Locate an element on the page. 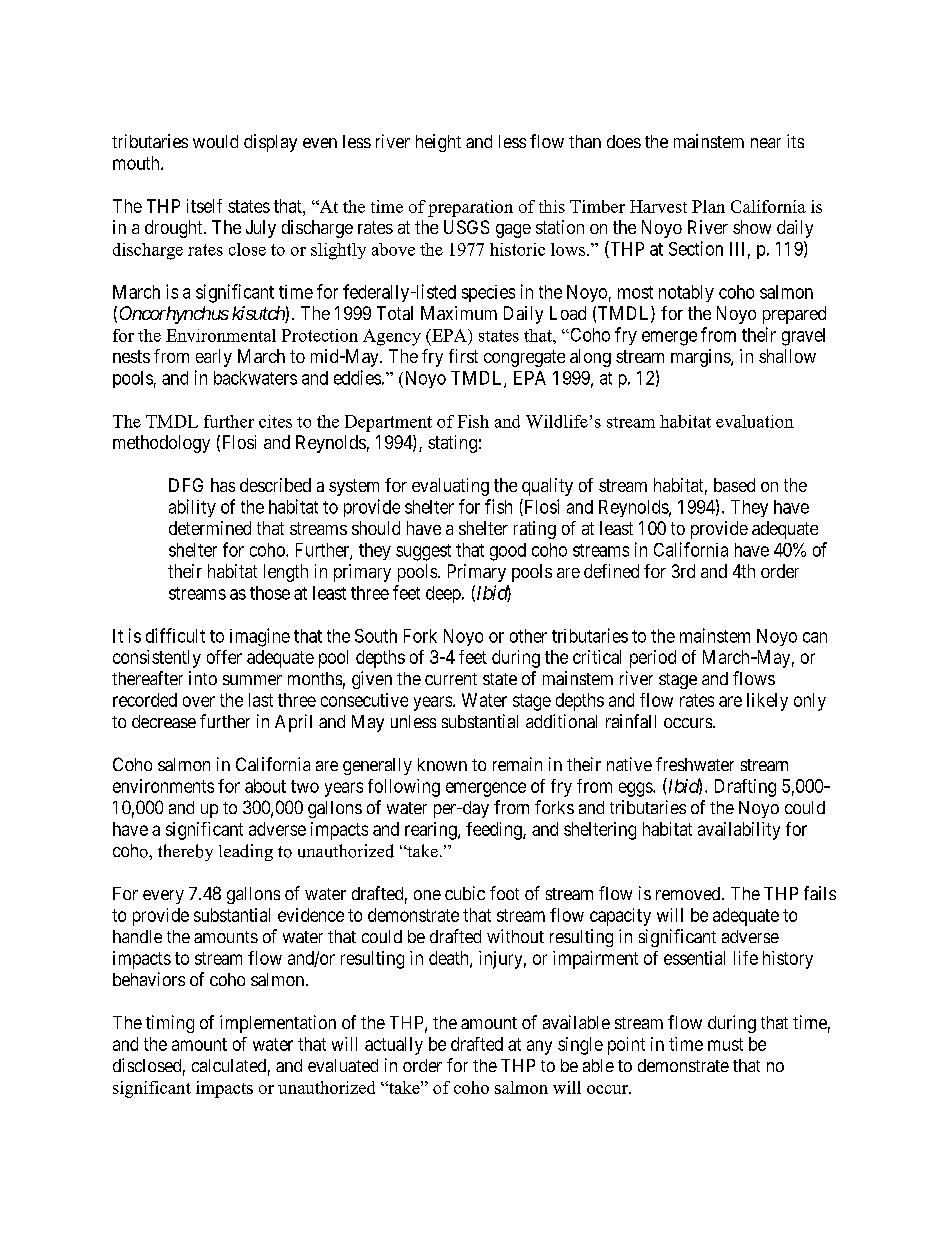 The width and height of the image is (952, 1233). would is located at coordinates (215, 141).
